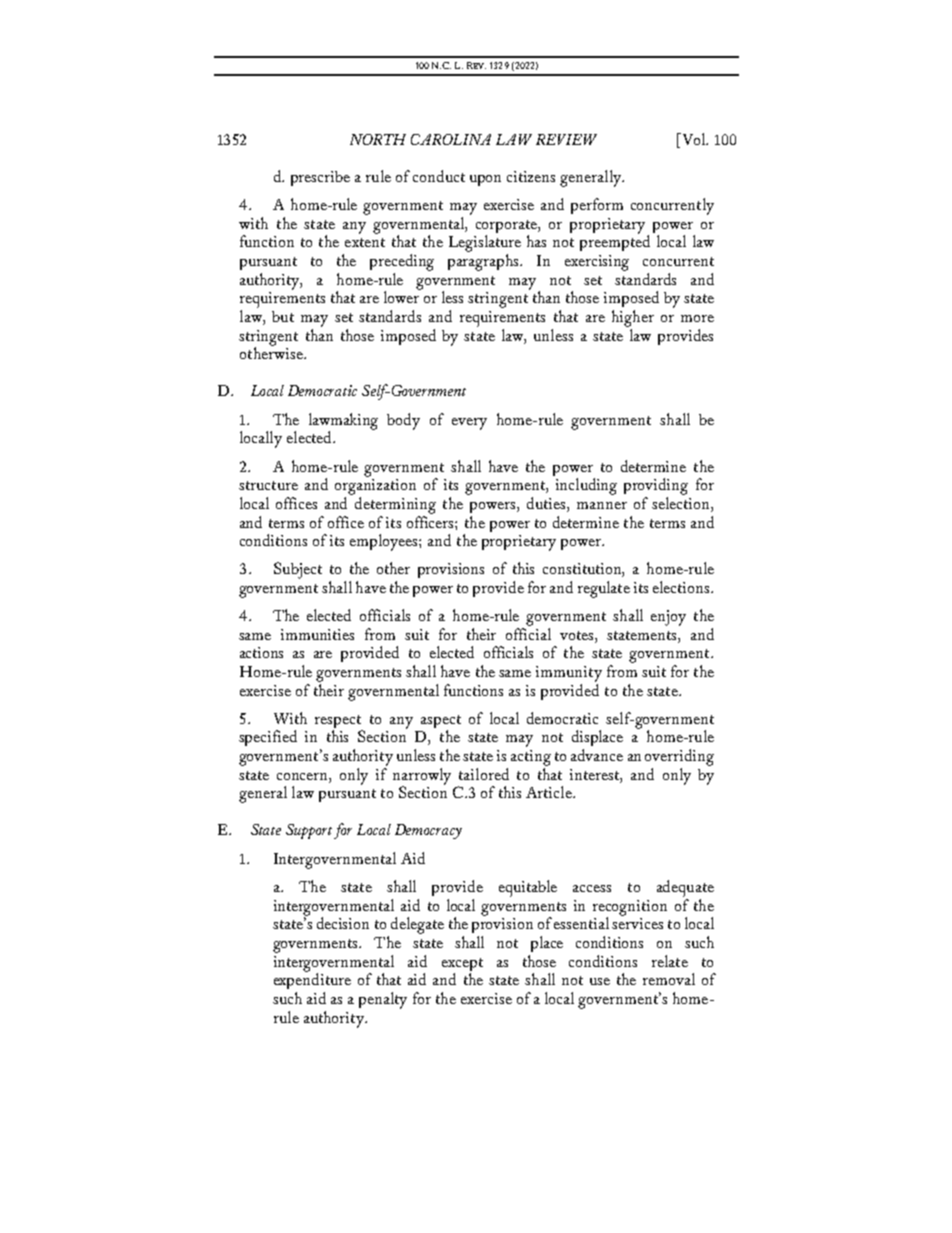 Image resolution: width=952 pixels, height=1233 pixels. What do you see at coordinates (469, 424) in the image?
I see `every` at bounding box center [469, 424].
